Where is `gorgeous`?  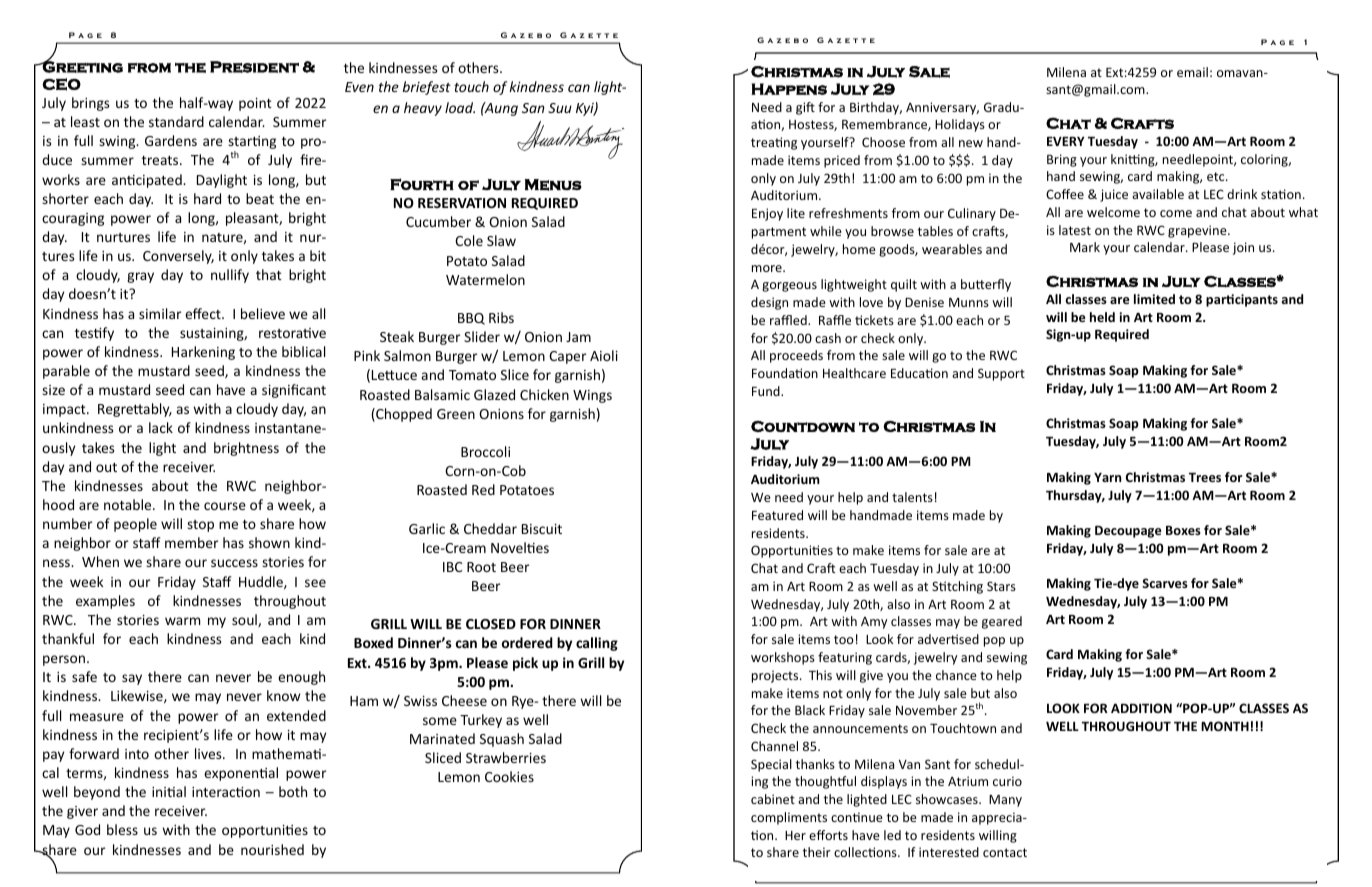 gorgeous is located at coordinates (789, 287).
